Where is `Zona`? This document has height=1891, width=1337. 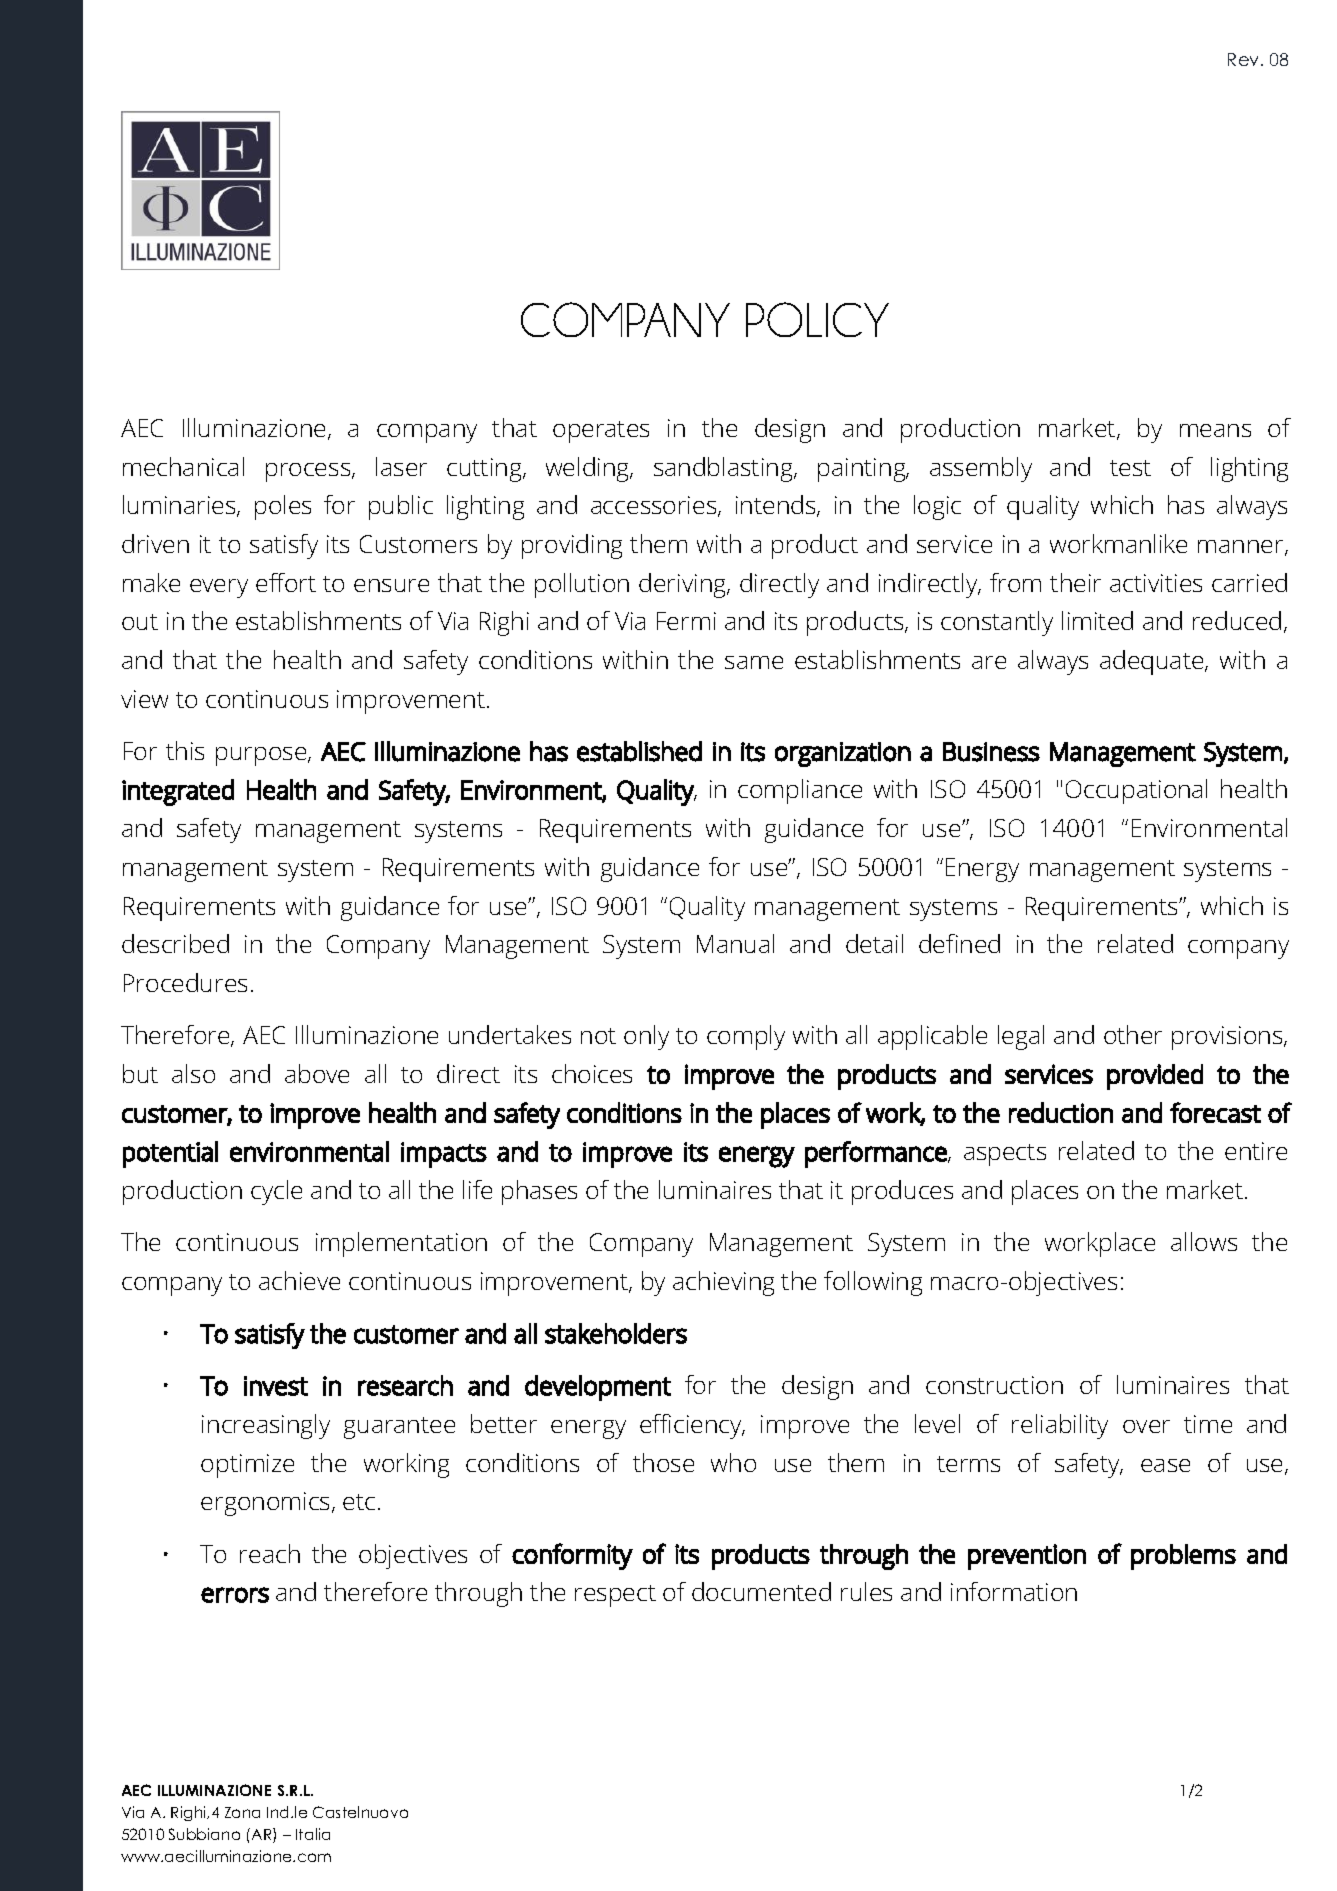 Zona is located at coordinates (242, 1812).
